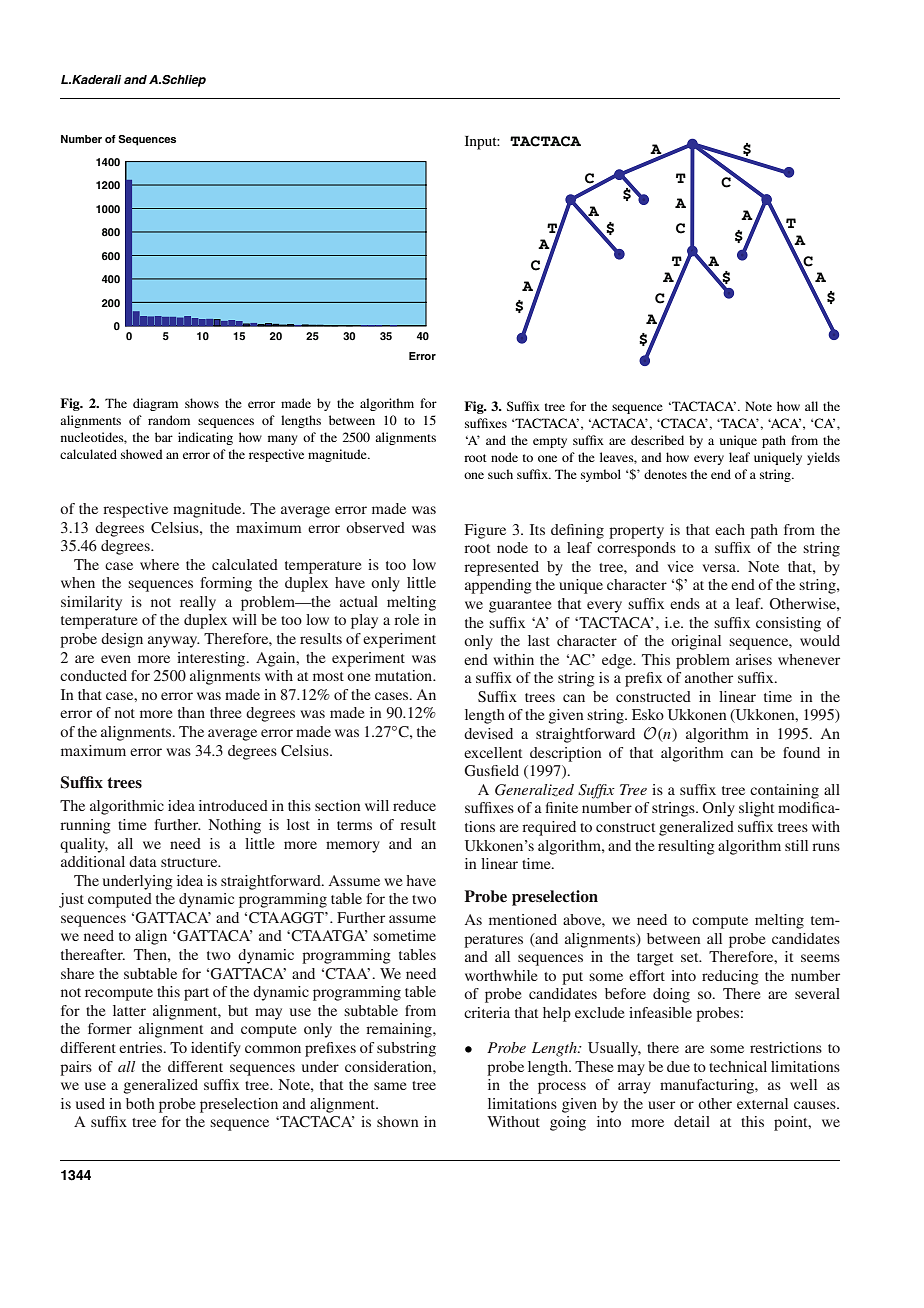  I want to click on represented, so click(501, 568).
